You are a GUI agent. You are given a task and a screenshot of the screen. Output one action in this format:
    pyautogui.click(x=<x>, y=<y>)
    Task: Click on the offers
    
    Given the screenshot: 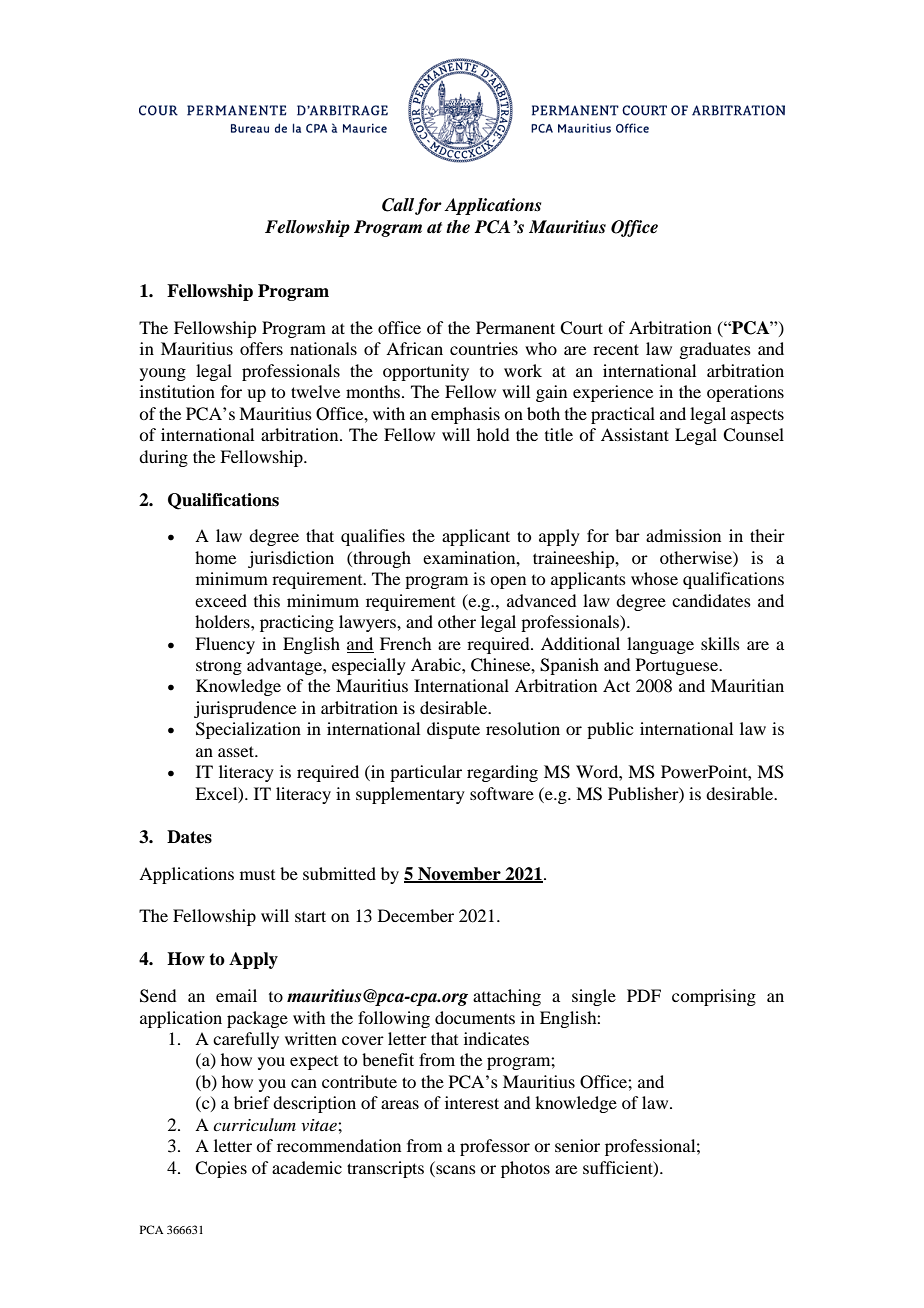 What is the action you would take?
    pyautogui.click(x=261, y=348)
